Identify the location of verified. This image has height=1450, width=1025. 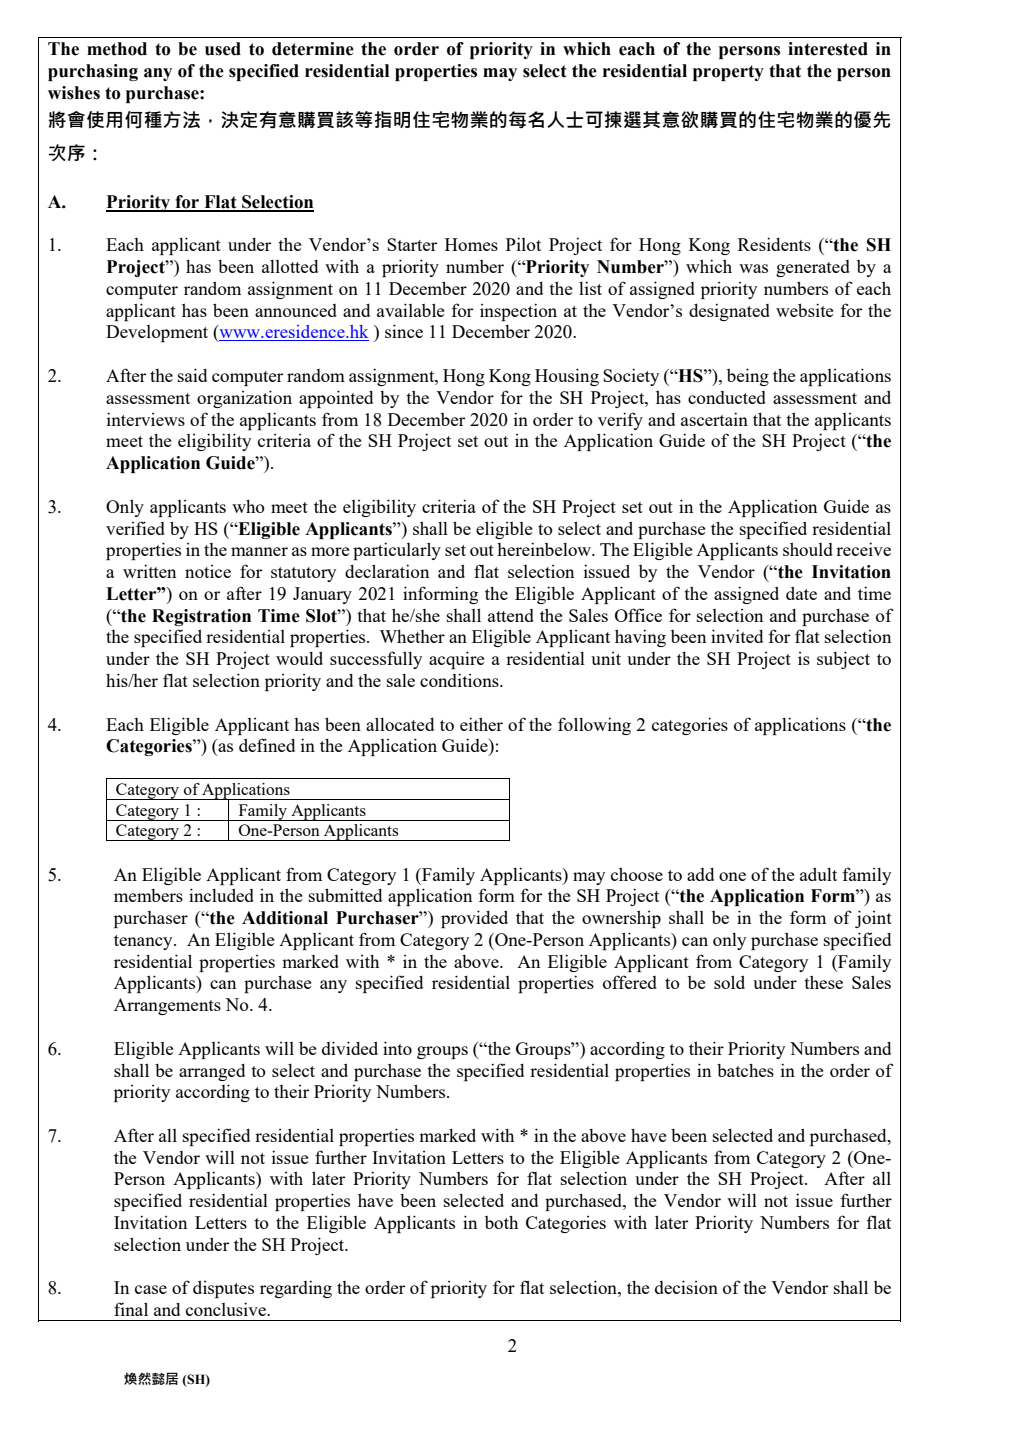
(135, 528).
